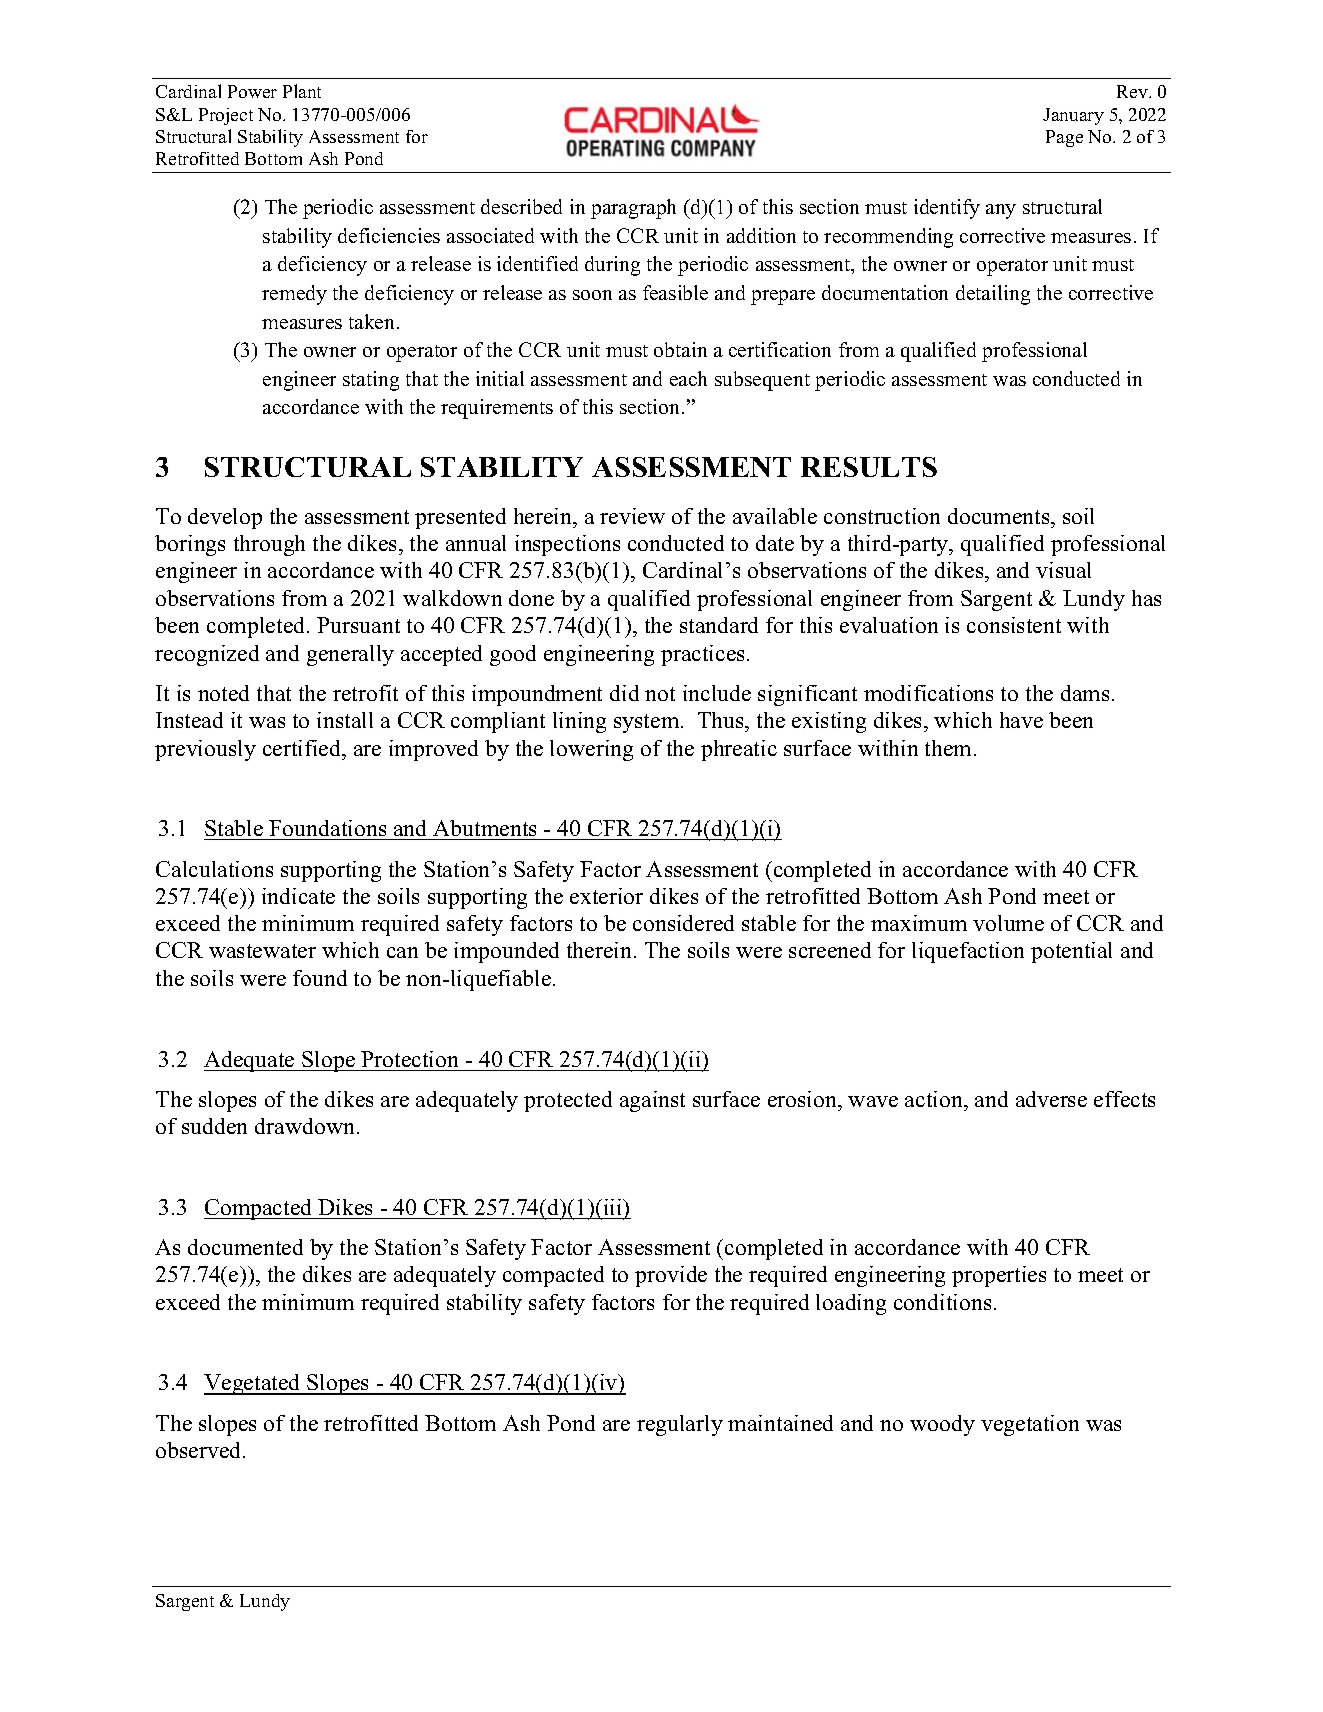 This image has width=1323, height=1712. What do you see at coordinates (633, 209) in the image?
I see `paragraph` at bounding box center [633, 209].
